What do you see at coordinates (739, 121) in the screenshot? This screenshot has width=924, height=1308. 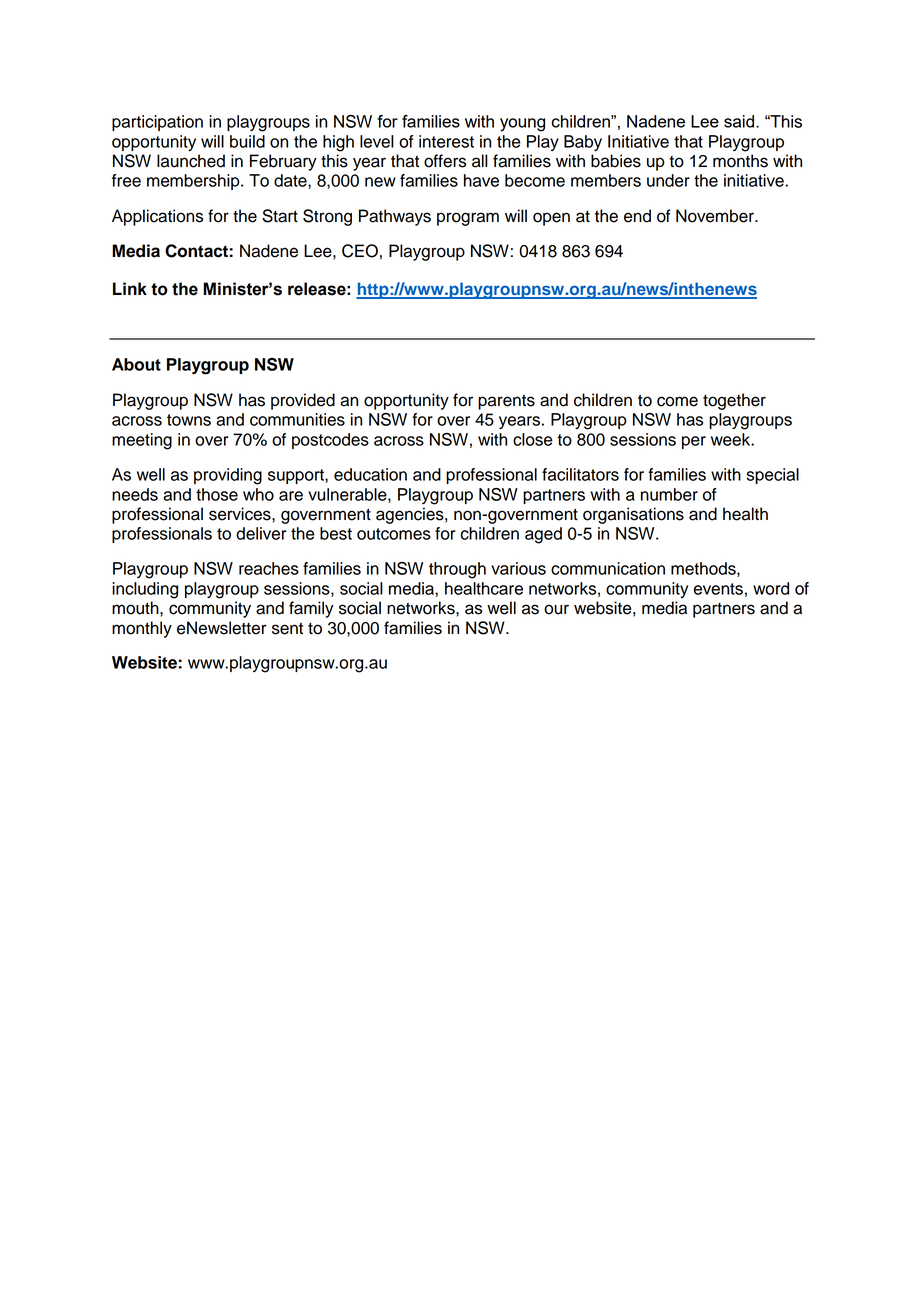 I see `said` at bounding box center [739, 121].
